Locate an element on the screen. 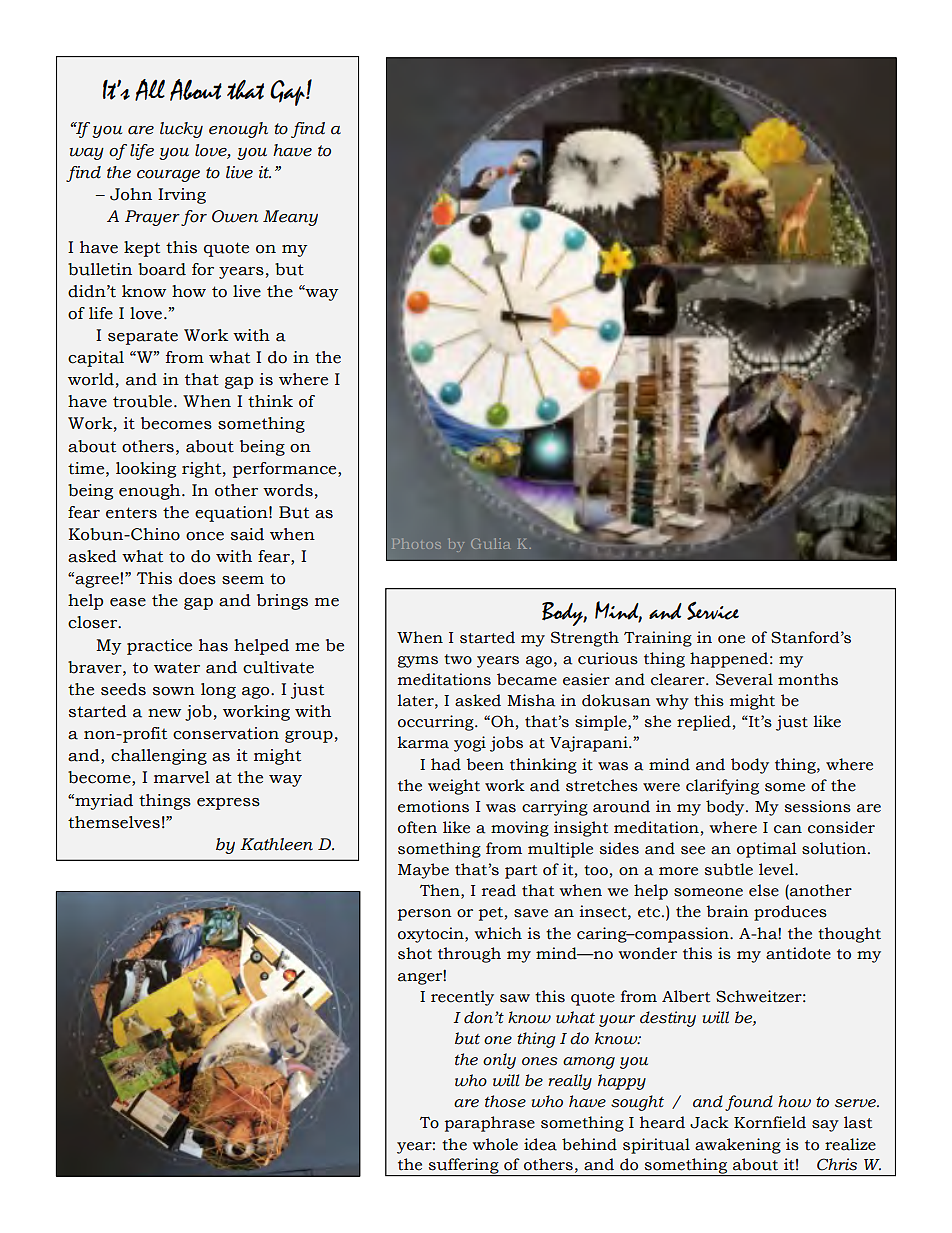 The height and width of the screenshot is (1233, 952). performance is located at coordinates (286, 470).
